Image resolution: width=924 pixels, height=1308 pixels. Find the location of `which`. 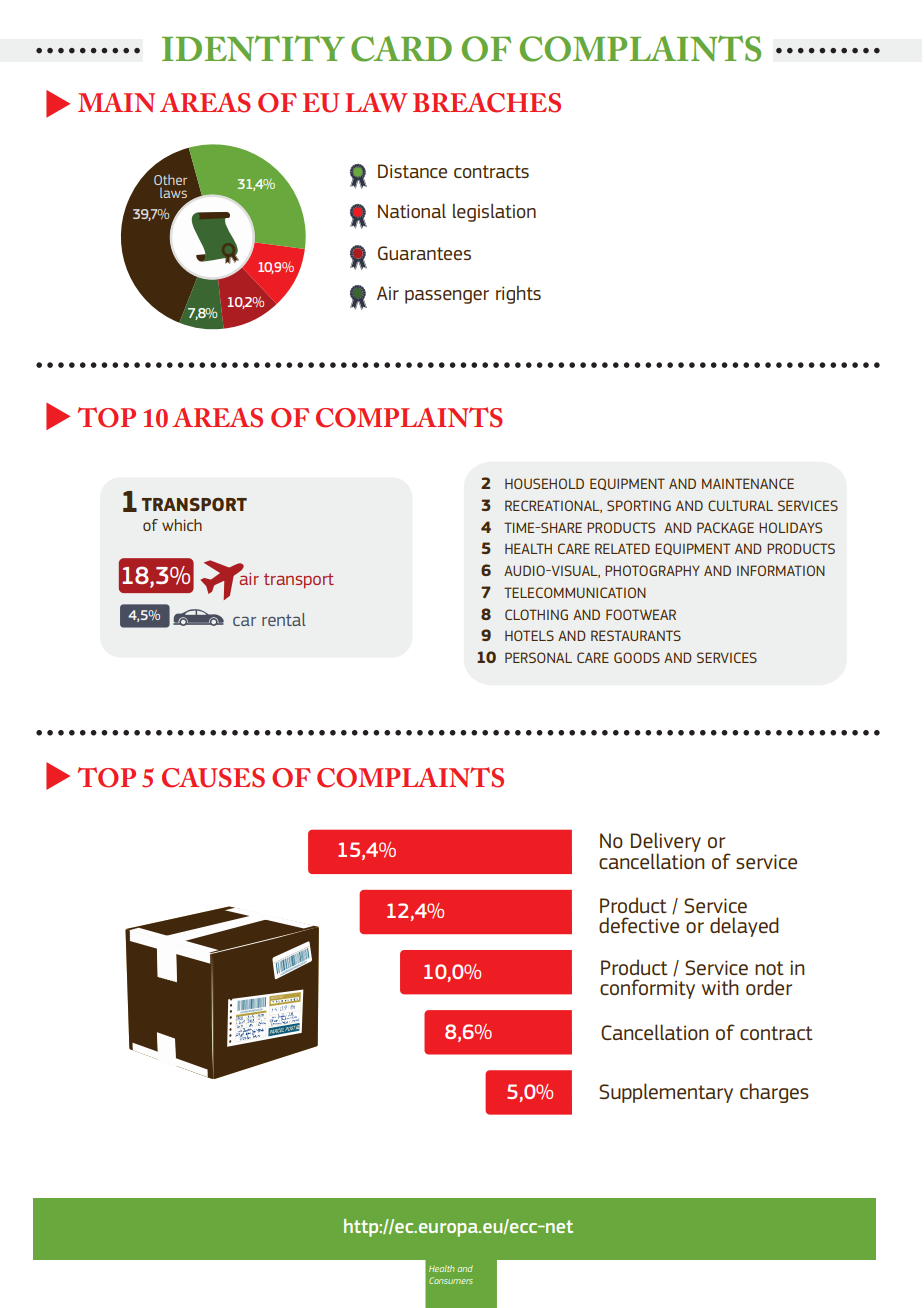

which is located at coordinates (182, 525).
